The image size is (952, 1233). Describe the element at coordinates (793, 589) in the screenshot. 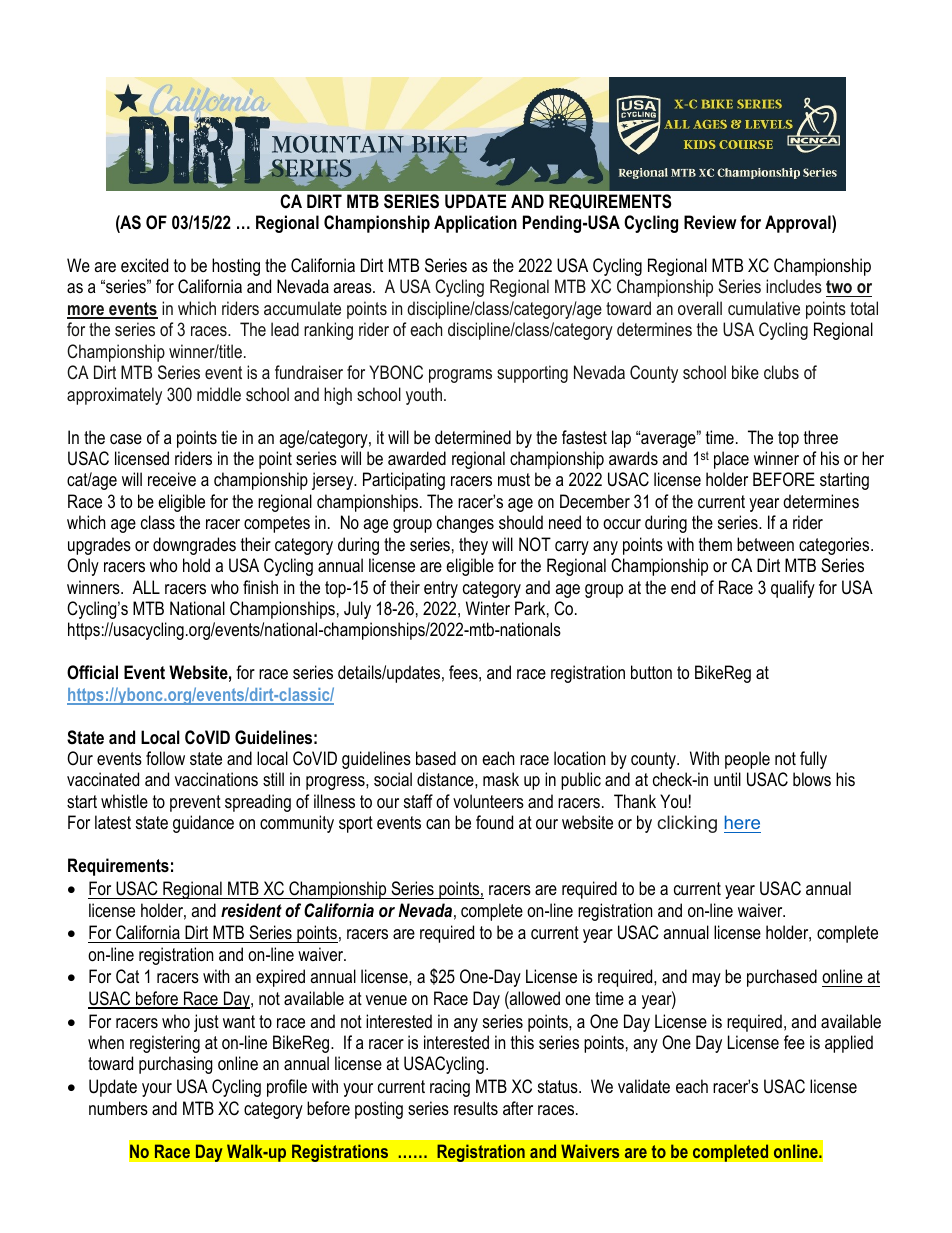

I see `qualify` at that location.
